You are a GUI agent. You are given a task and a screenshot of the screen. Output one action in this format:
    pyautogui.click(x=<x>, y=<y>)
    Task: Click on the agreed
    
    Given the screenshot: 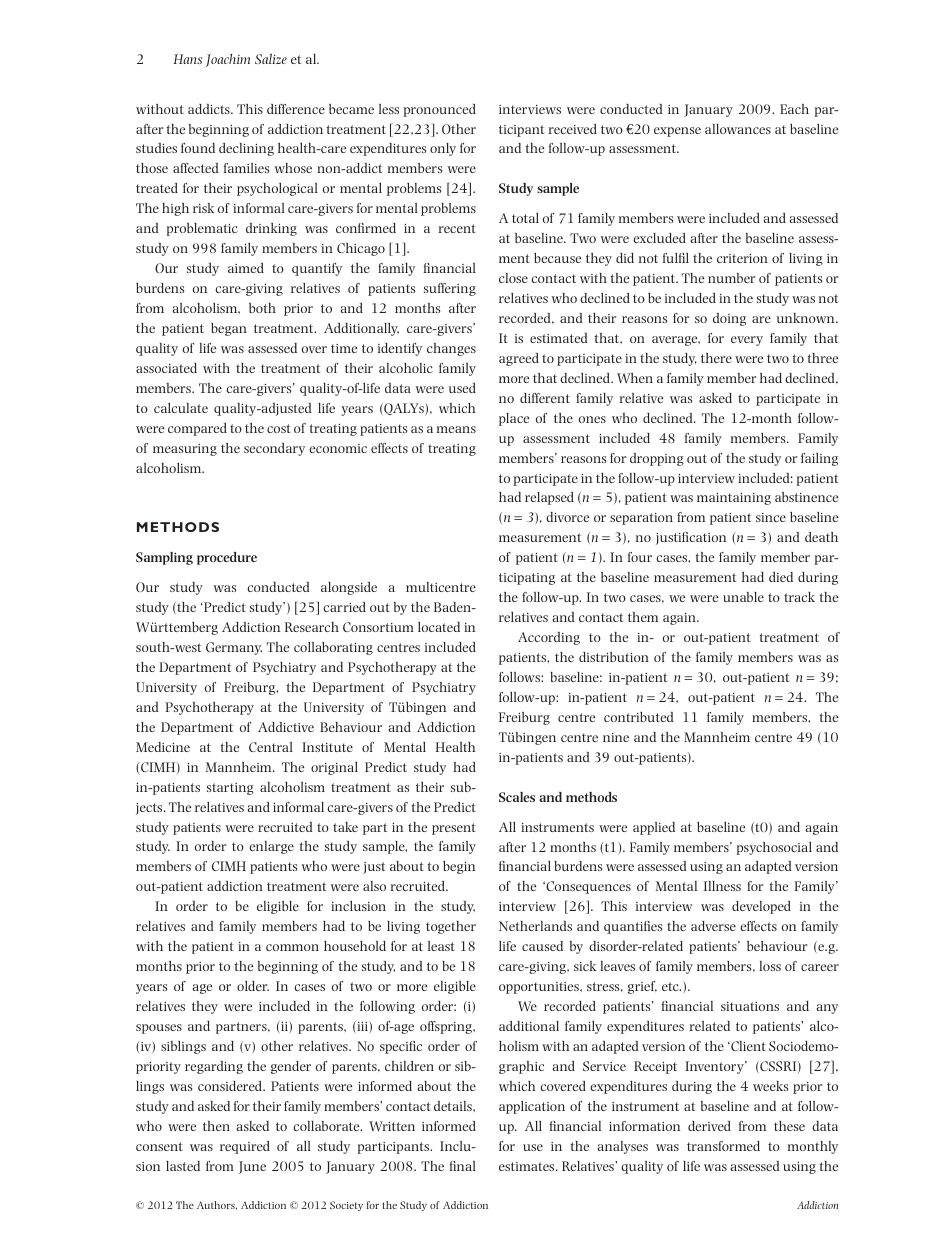 What is the action you would take?
    pyautogui.click(x=519, y=359)
